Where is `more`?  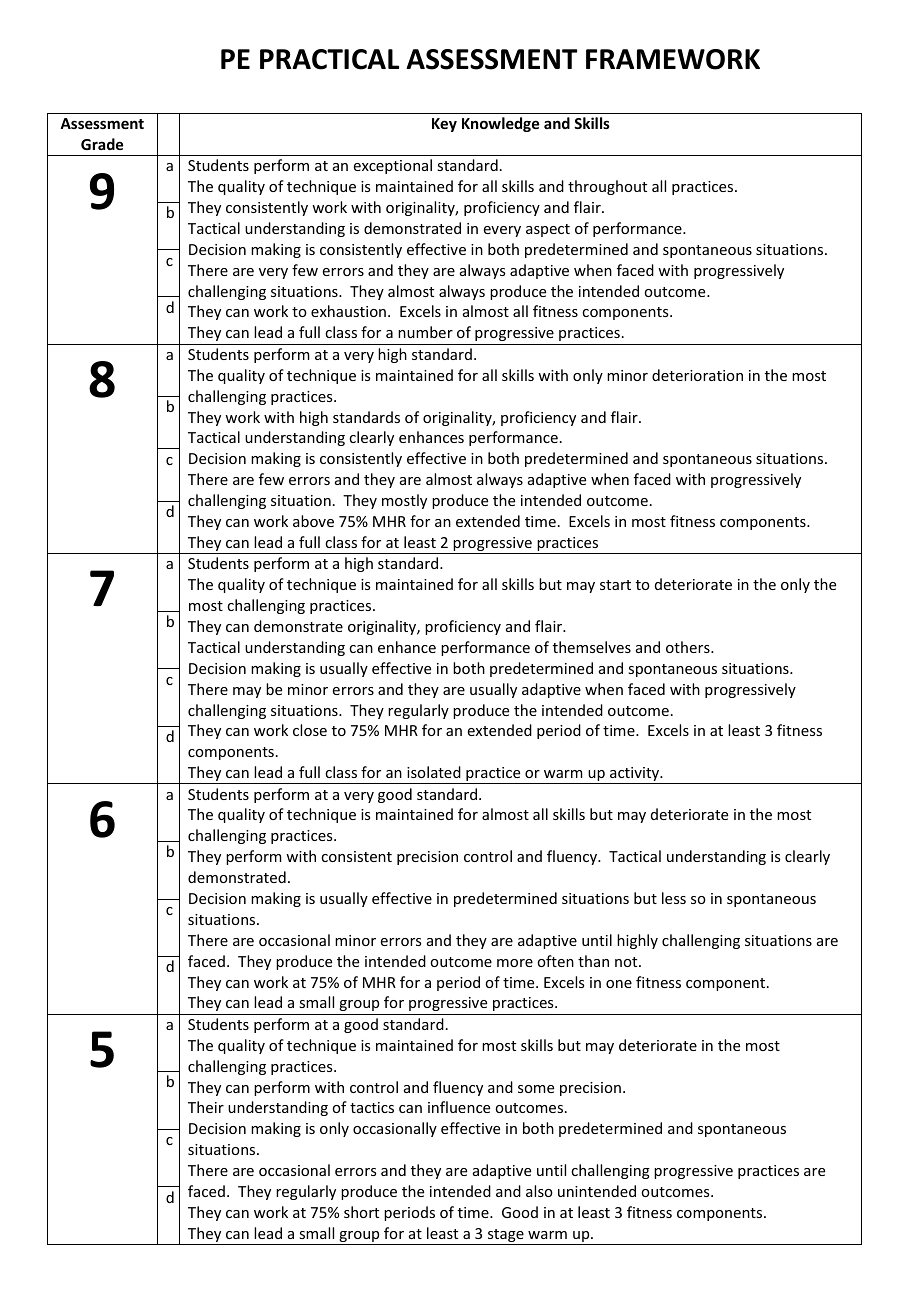
more is located at coordinates (515, 963).
